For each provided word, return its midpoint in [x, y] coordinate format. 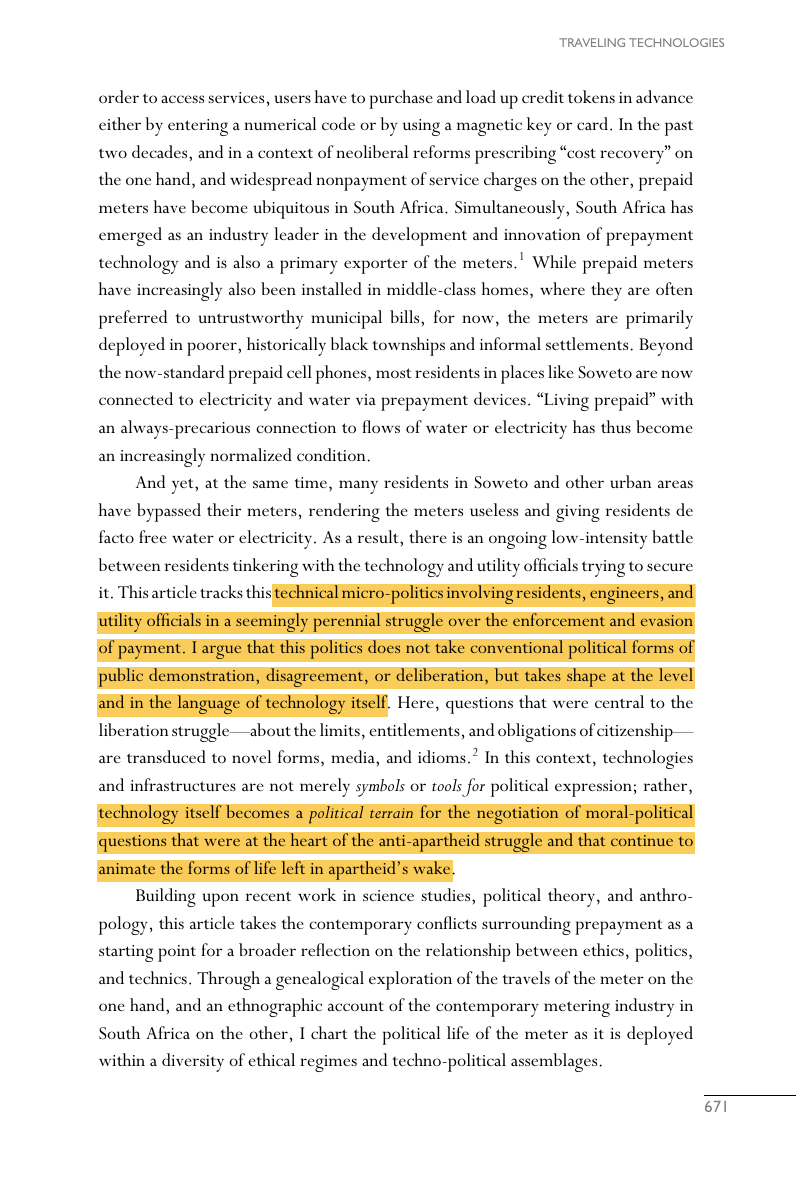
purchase [401, 99]
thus [616, 426]
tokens [591, 96]
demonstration [203, 675]
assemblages [554, 1062]
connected [136, 398]
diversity [193, 1062]
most [394, 373]
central [619, 701]
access [182, 99]
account [356, 1006]
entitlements [414, 729]
